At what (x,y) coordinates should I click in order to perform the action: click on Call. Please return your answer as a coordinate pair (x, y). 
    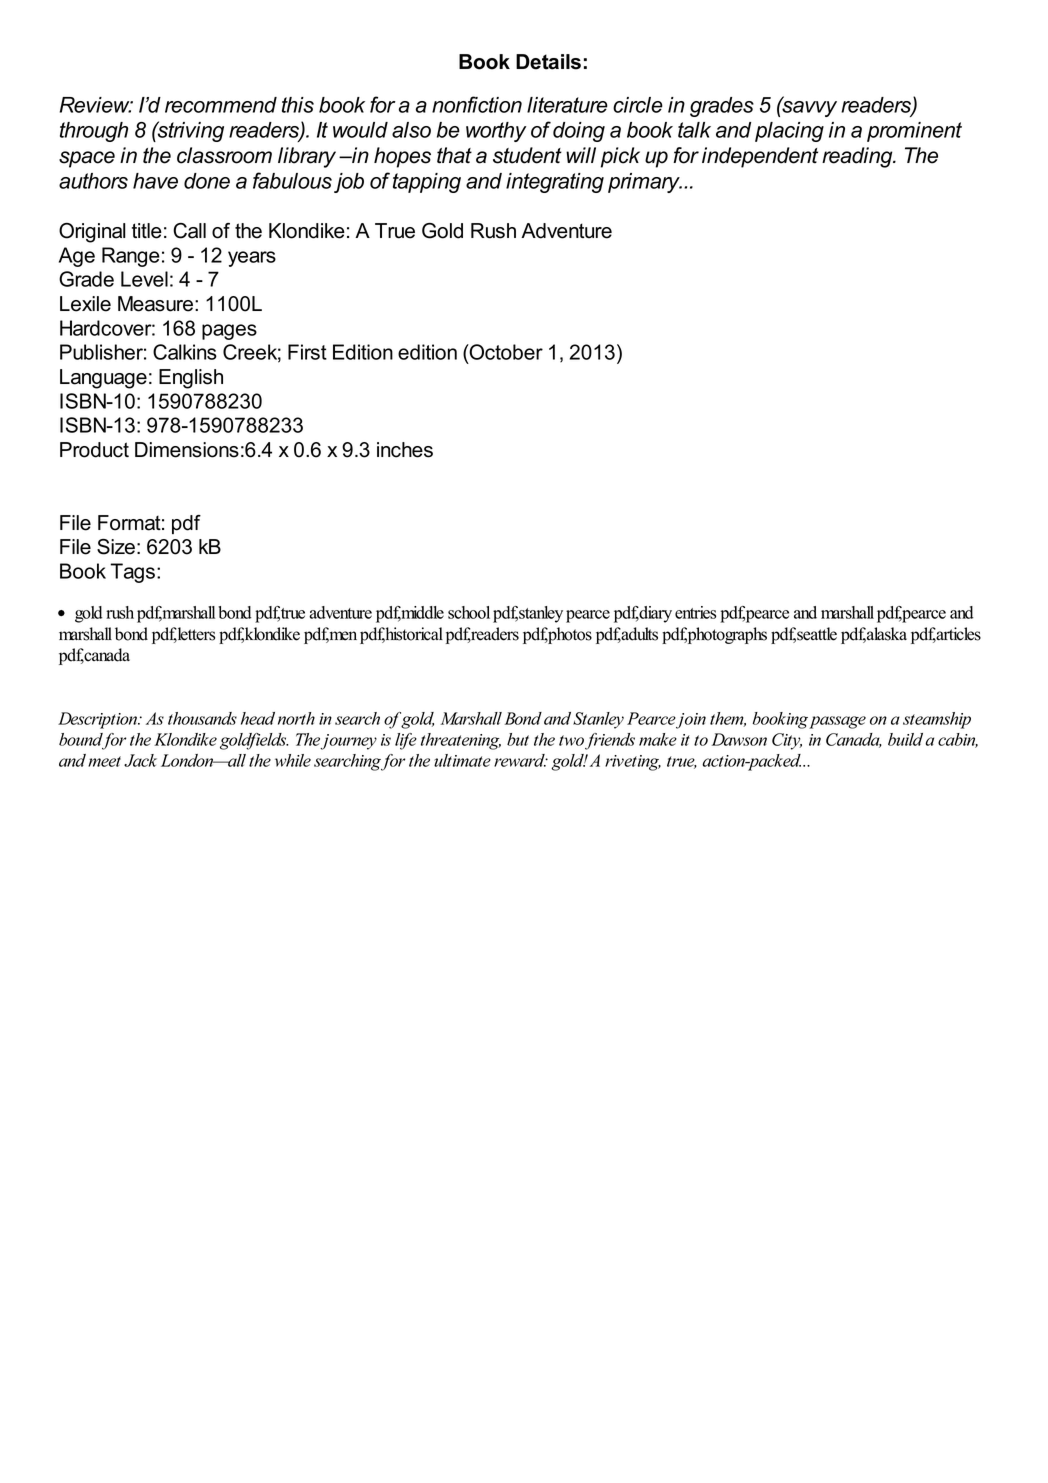
    Looking at the image, I should click on (189, 231).
